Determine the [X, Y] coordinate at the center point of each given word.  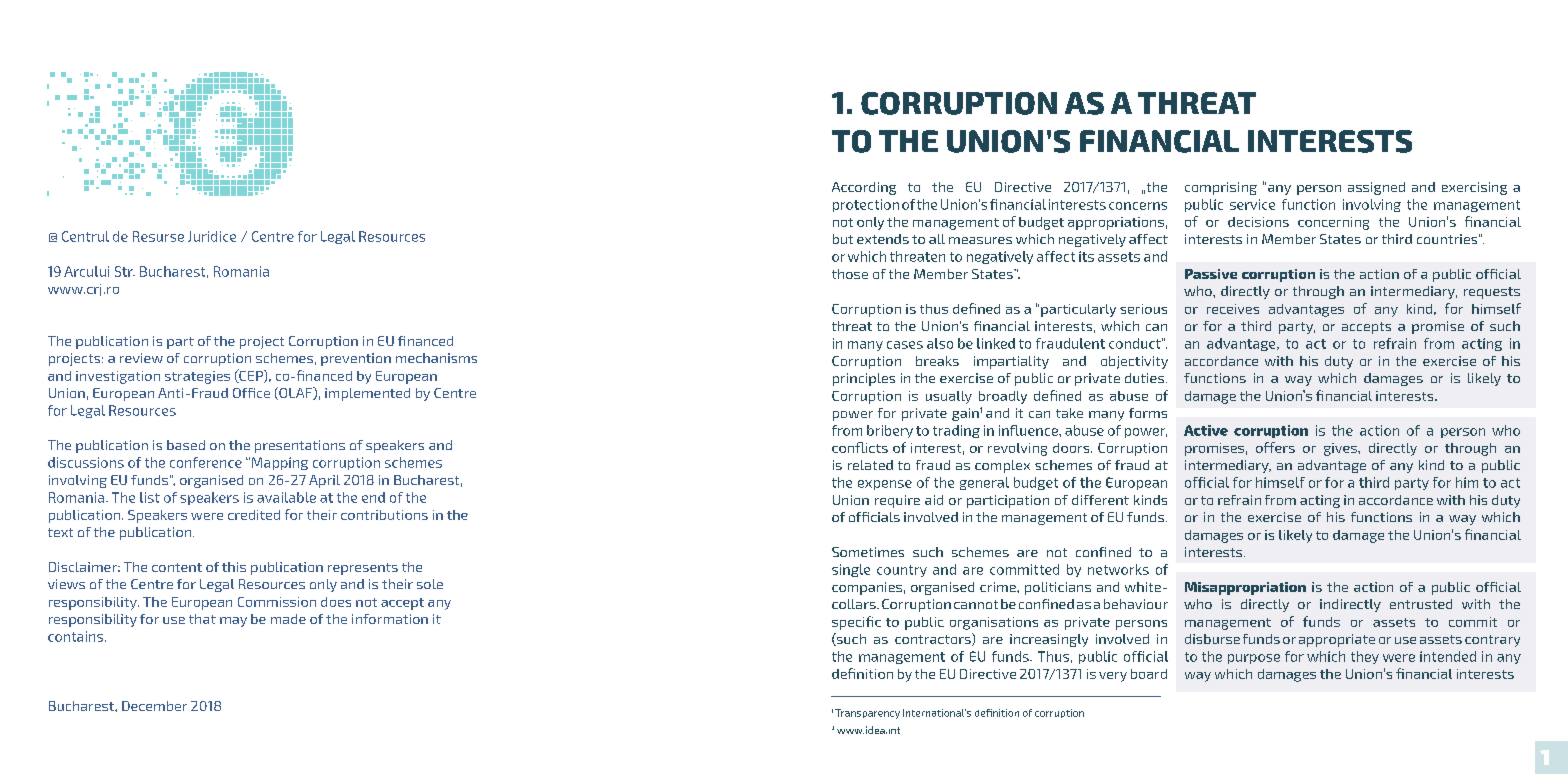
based [186, 445]
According [864, 188]
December [154, 706]
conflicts [860, 447]
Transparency [867, 714]
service [1252, 204]
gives [1341, 449]
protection [866, 205]
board [1149, 674]
